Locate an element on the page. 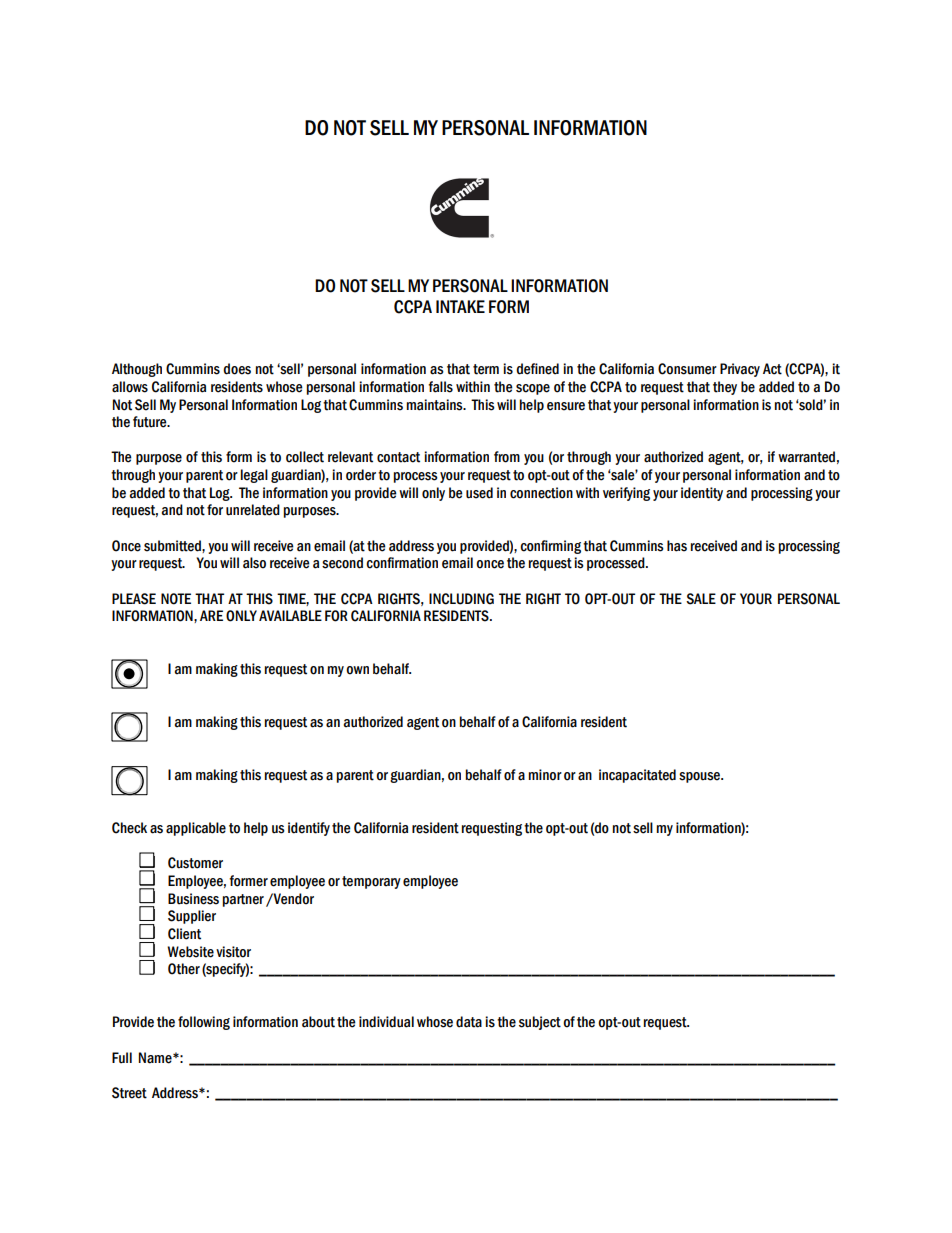 The image size is (952, 1233). own is located at coordinates (357, 670).
